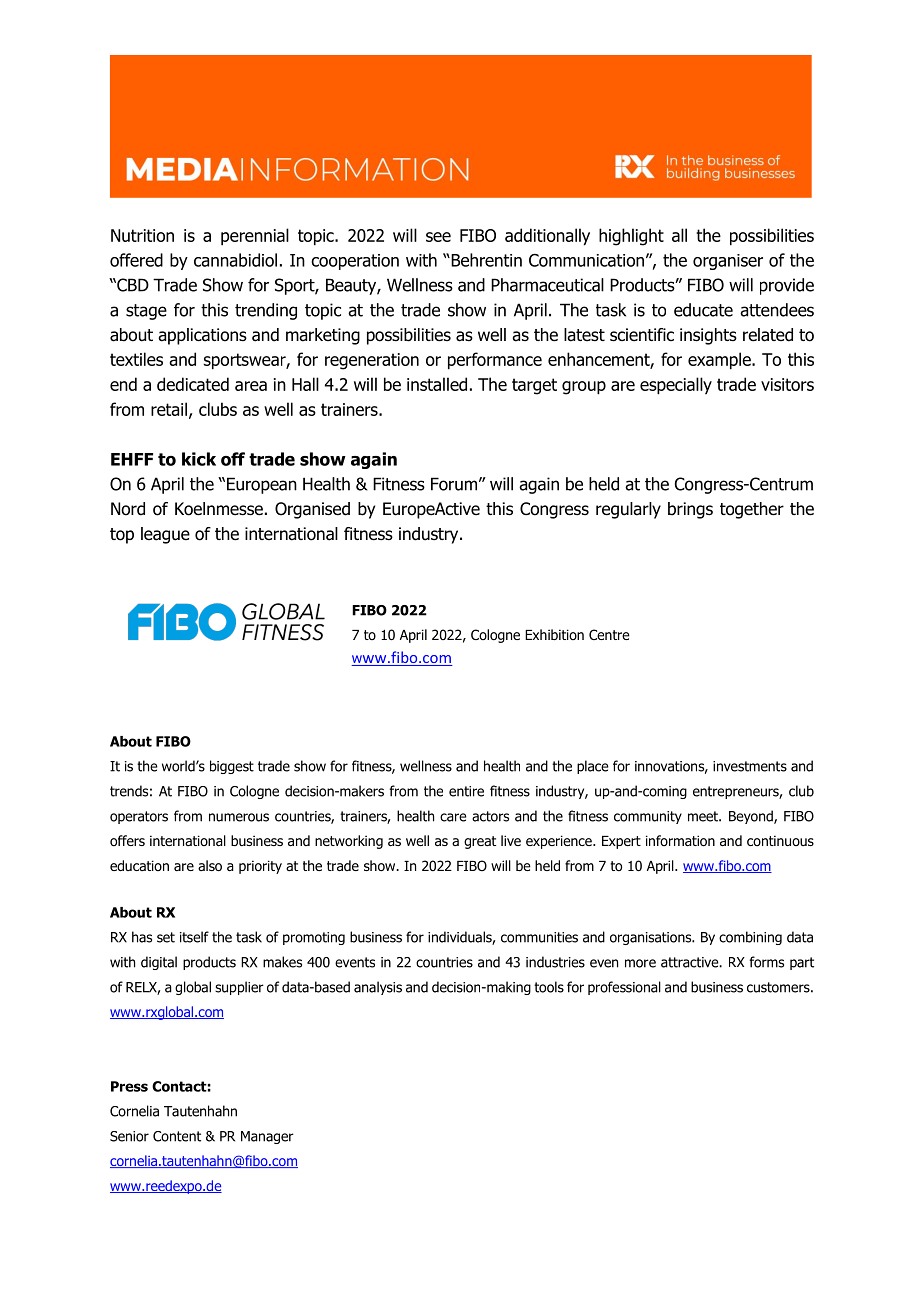 Image resolution: width=924 pixels, height=1308 pixels. I want to click on biggest, so click(232, 767).
